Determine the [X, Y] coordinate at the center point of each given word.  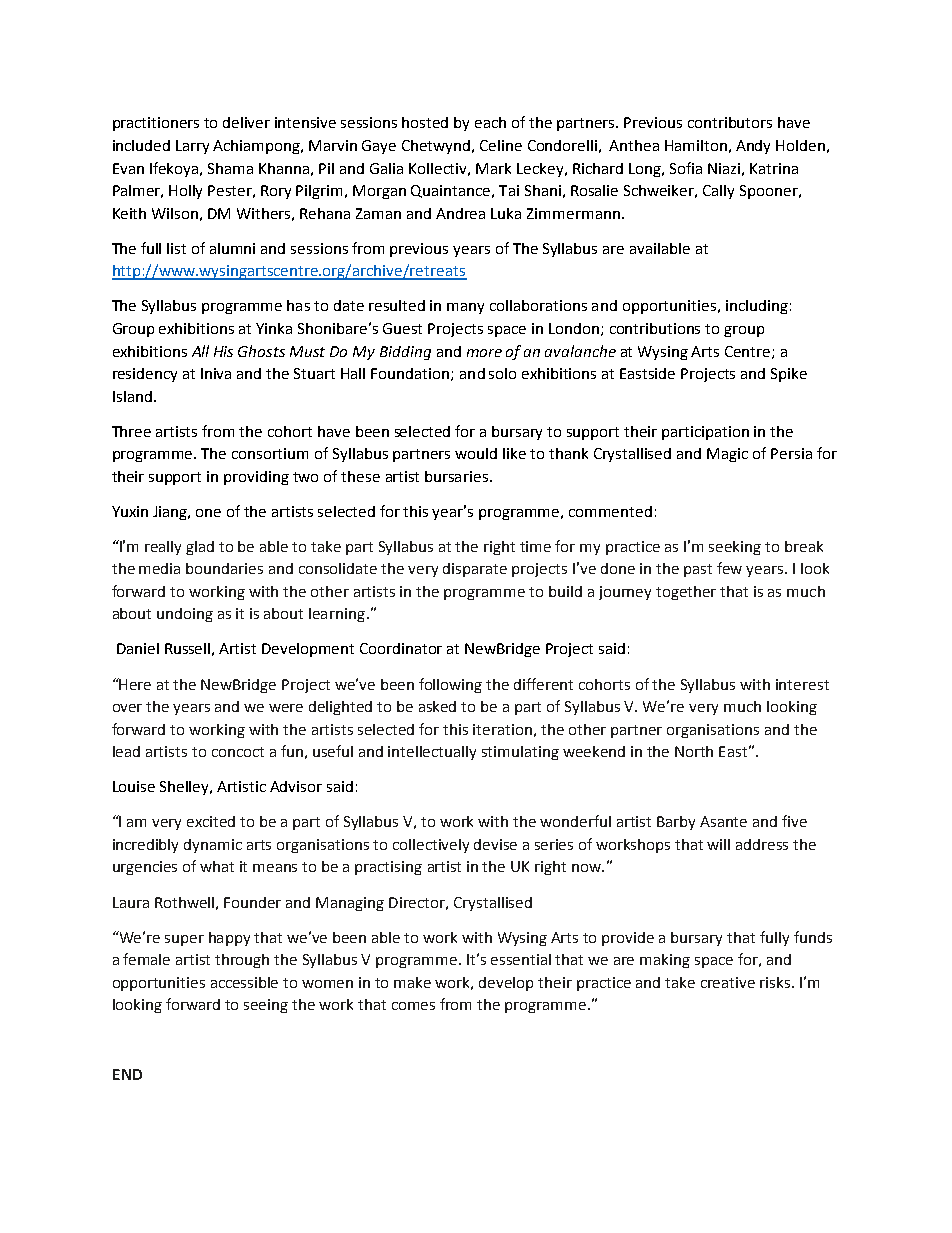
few [729, 568]
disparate [475, 570]
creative [728, 982]
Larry [192, 147]
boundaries [224, 568]
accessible [244, 982]
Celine [501, 145]
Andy [753, 147]
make [412, 982]
